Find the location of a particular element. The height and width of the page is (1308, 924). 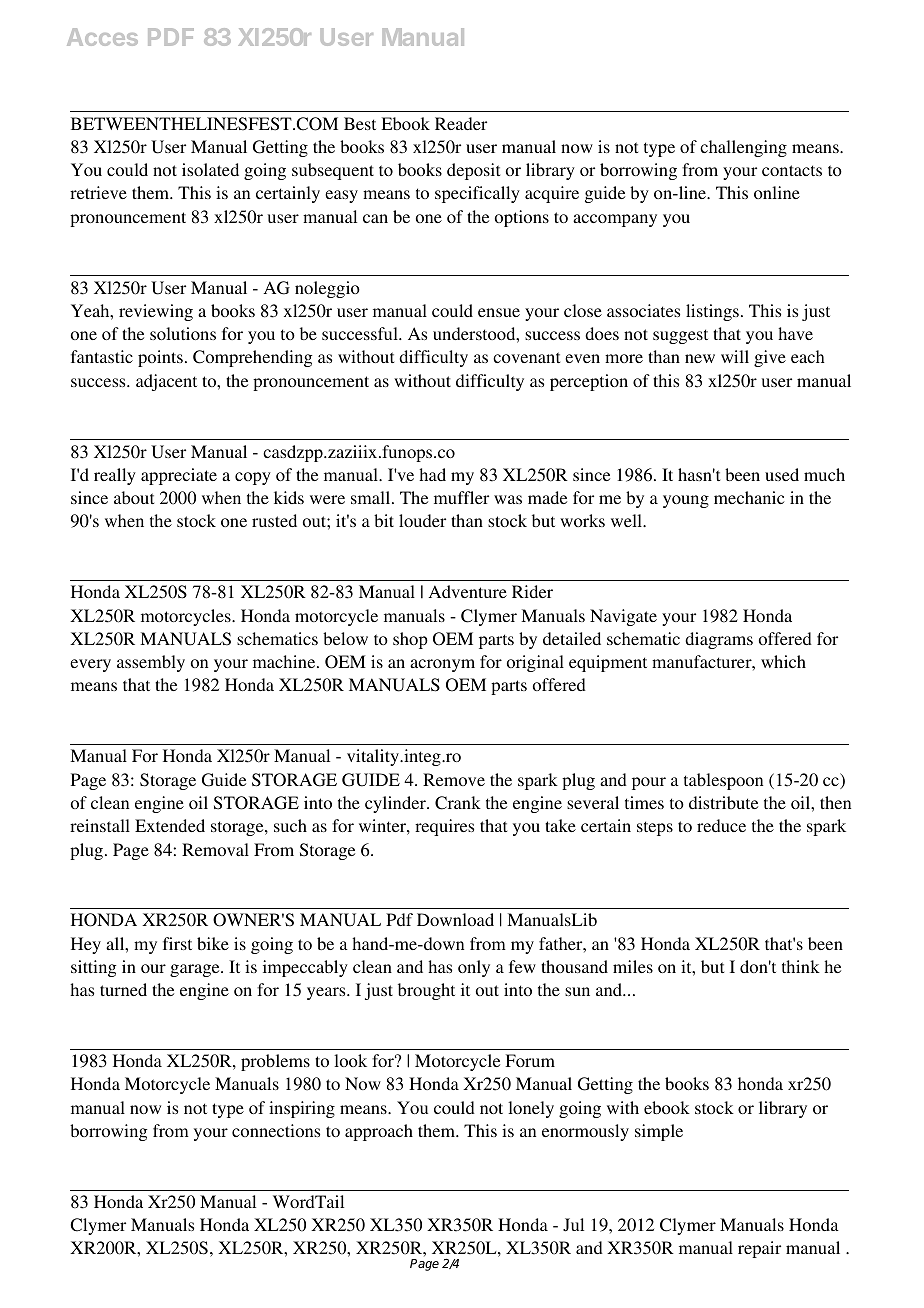

Reader is located at coordinates (461, 123).
